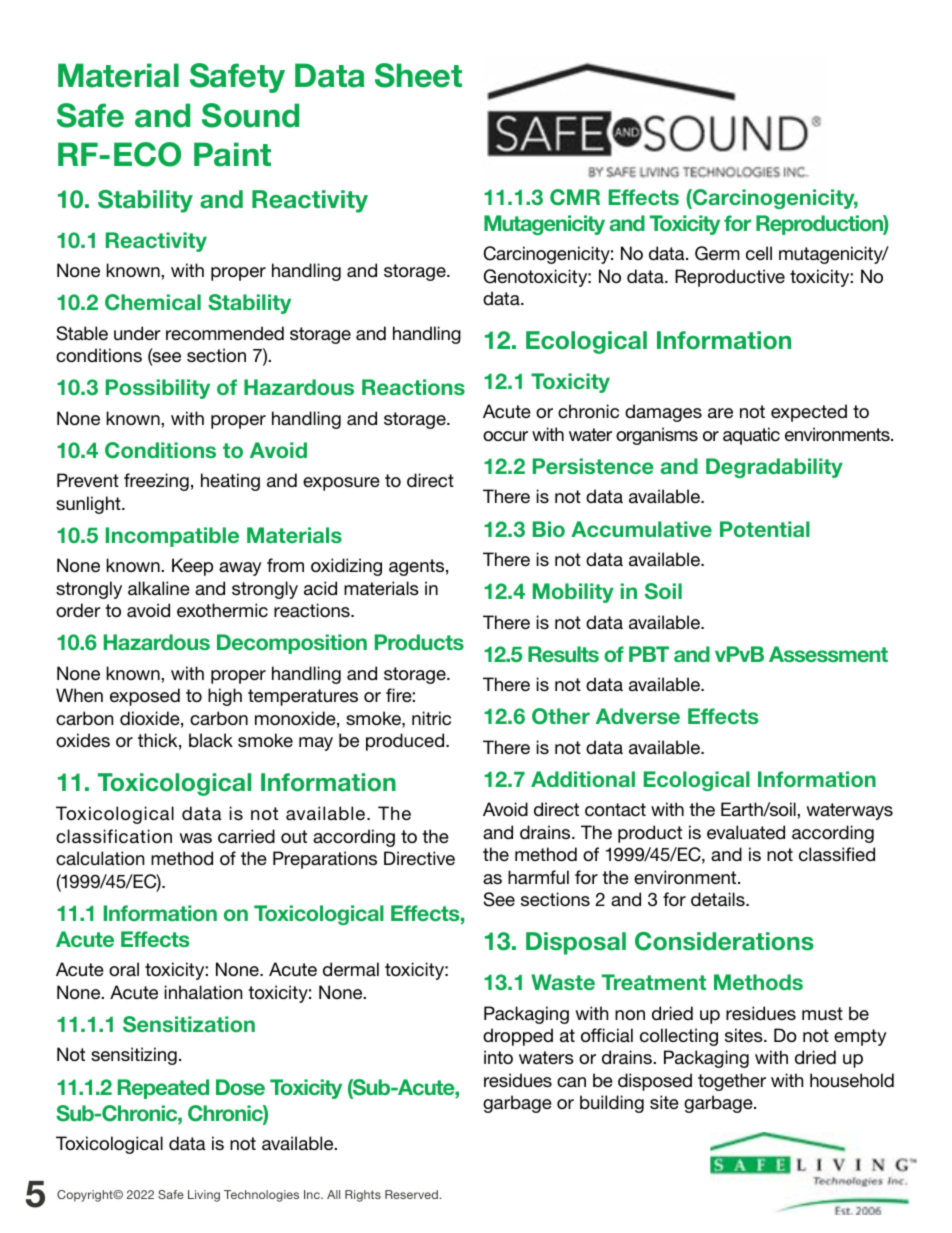 The height and width of the screenshot is (1233, 952). What do you see at coordinates (538, 877) in the screenshot?
I see `harmful` at bounding box center [538, 877].
